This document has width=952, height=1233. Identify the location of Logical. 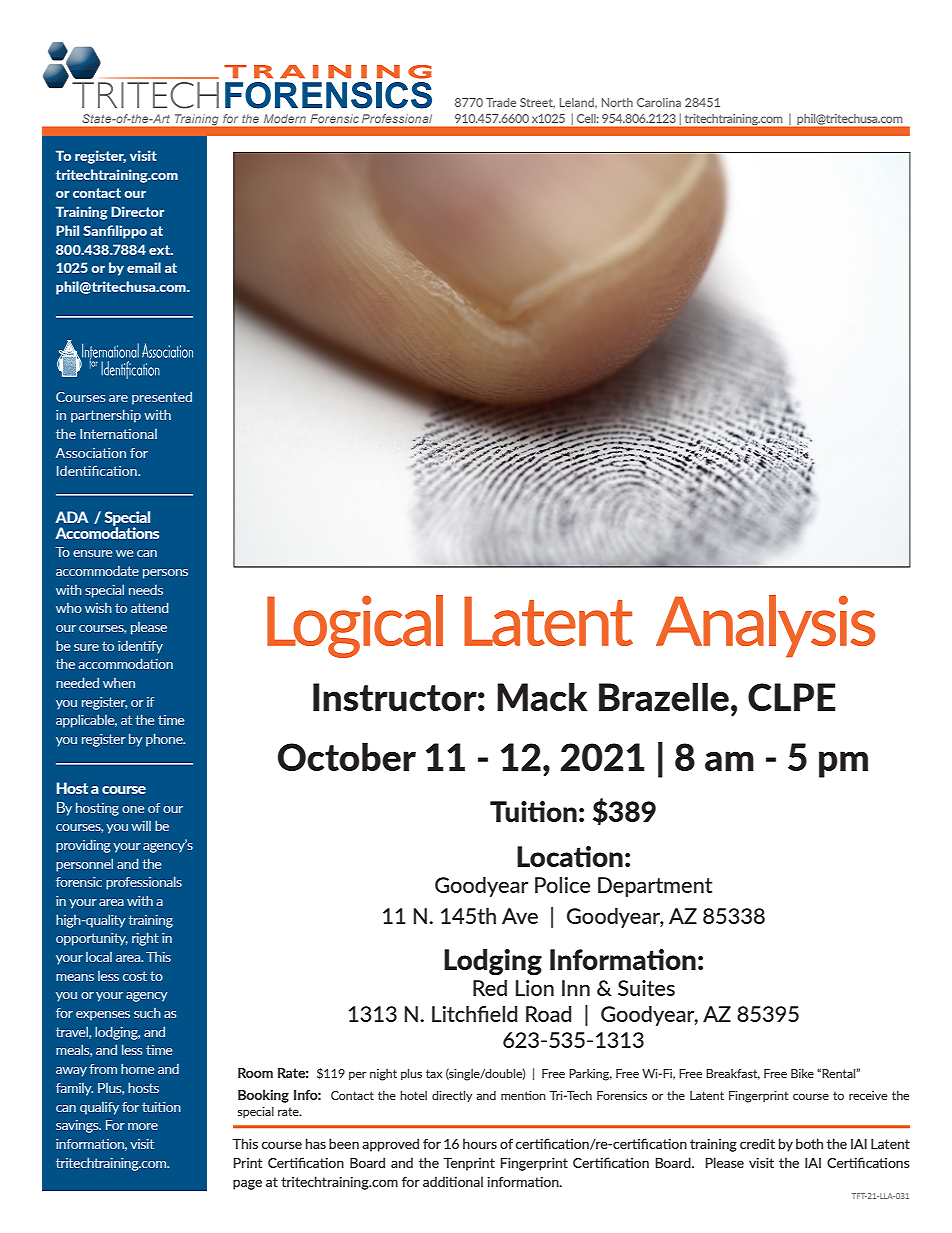
(355, 626).
